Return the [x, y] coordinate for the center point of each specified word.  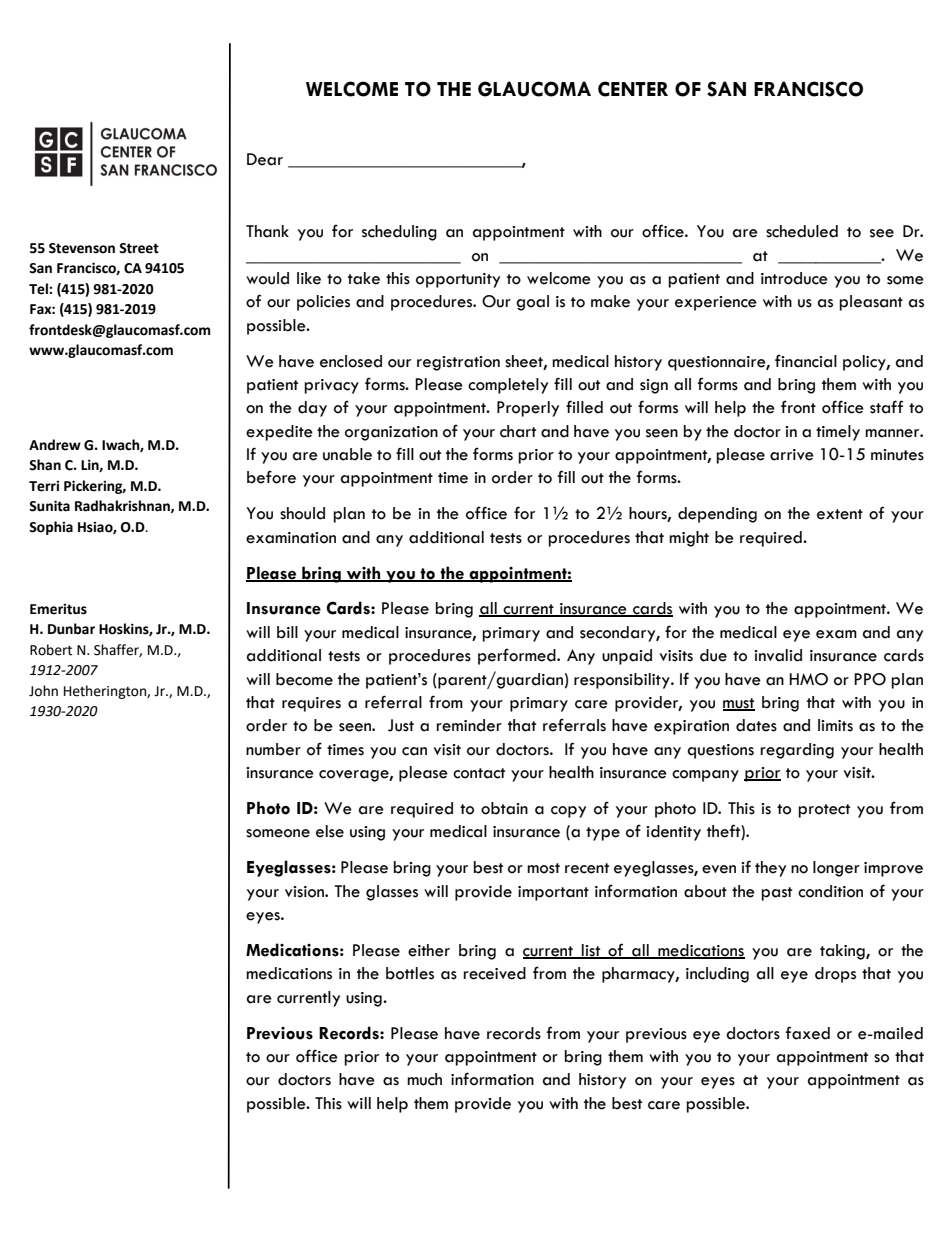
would [267, 278]
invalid [778, 655]
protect [824, 811]
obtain [504, 808]
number [273, 749]
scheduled [802, 231]
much [424, 1079]
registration [458, 363]
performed [518, 656]
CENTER [633, 89]
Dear [265, 159]
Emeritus [58, 609]
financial [806, 361]
